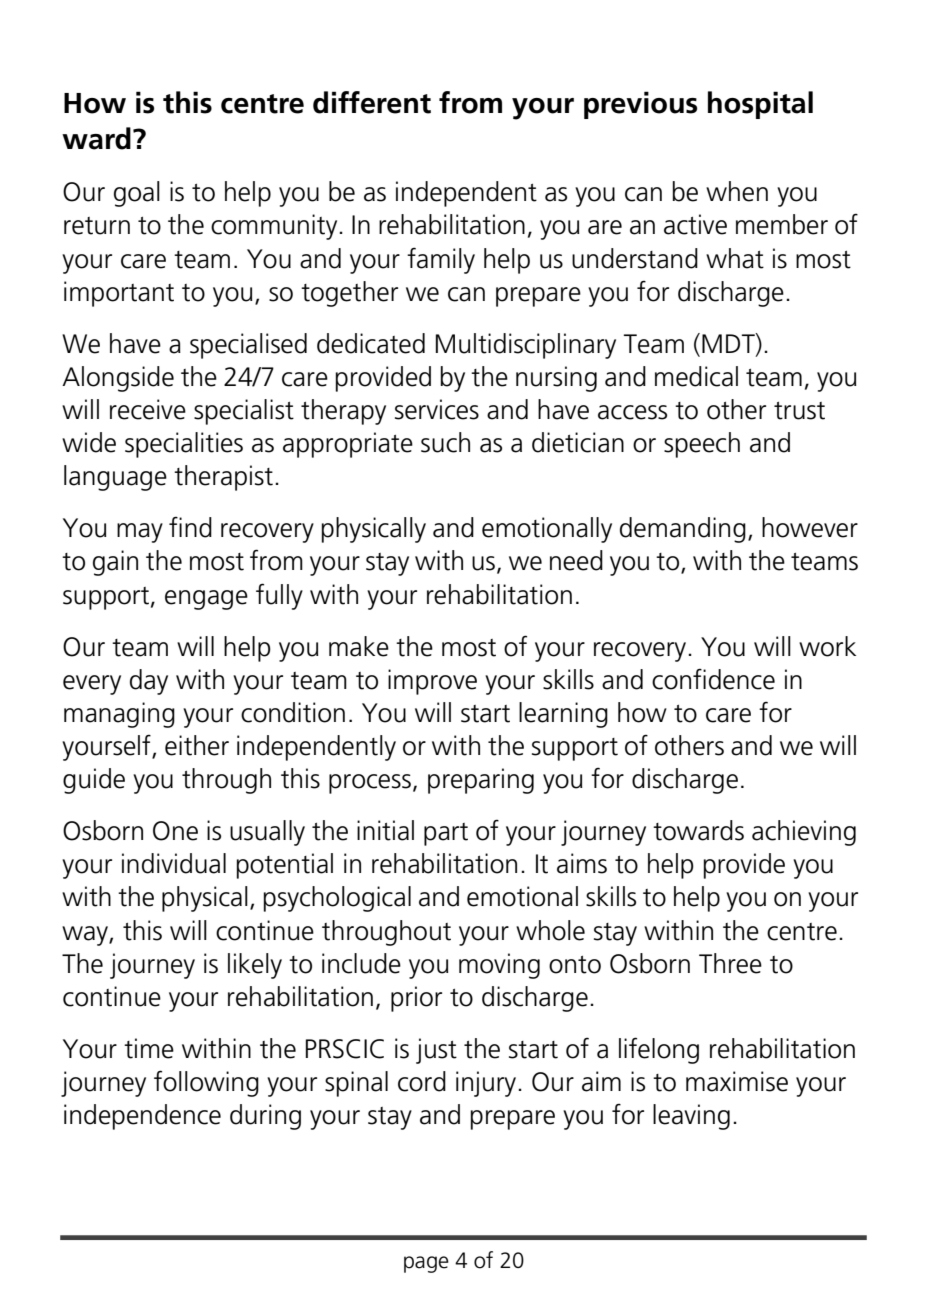  Describe the element at coordinates (432, 682) in the screenshot. I see `improve` at that location.
